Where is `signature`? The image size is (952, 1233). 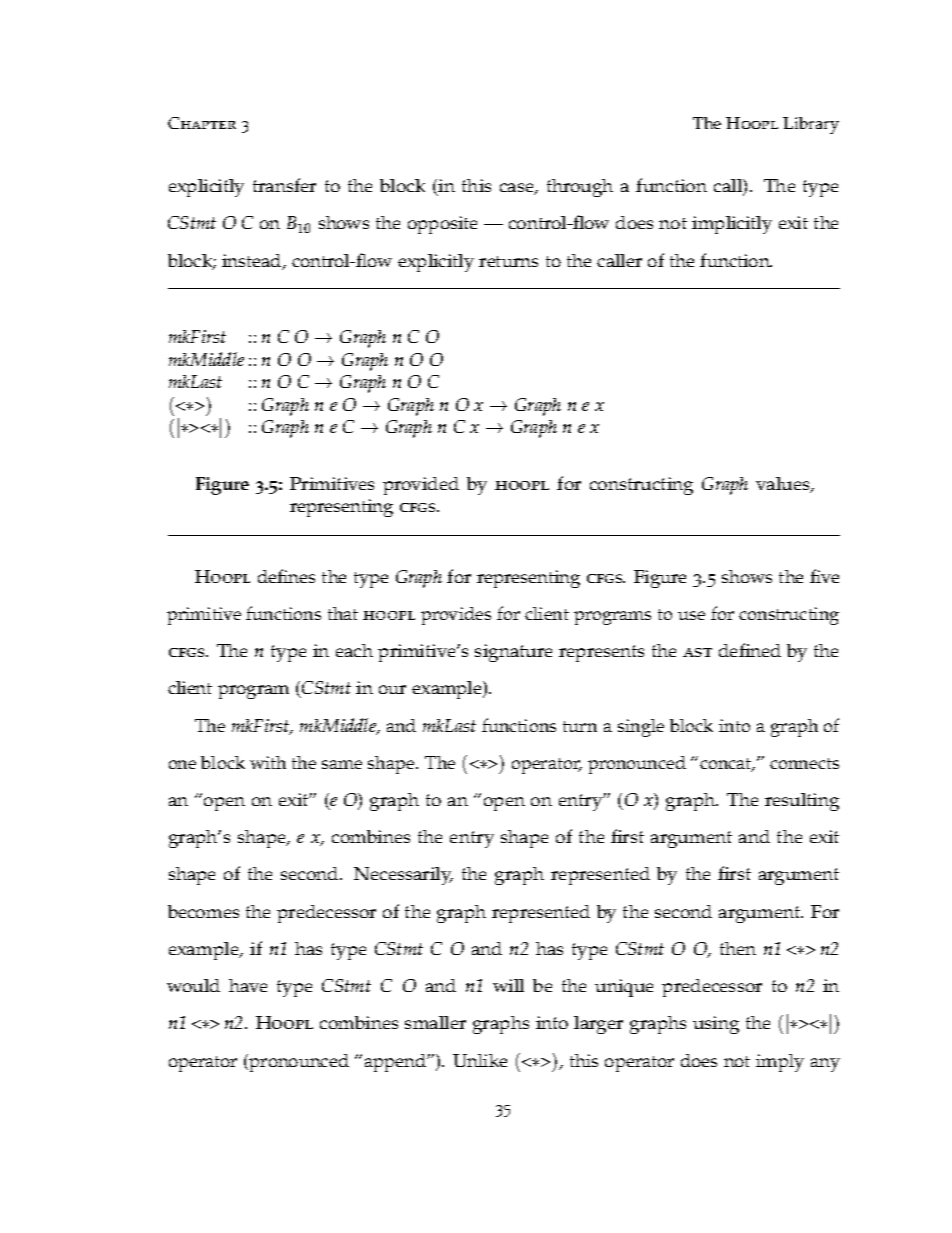
signature is located at coordinates (513, 653).
